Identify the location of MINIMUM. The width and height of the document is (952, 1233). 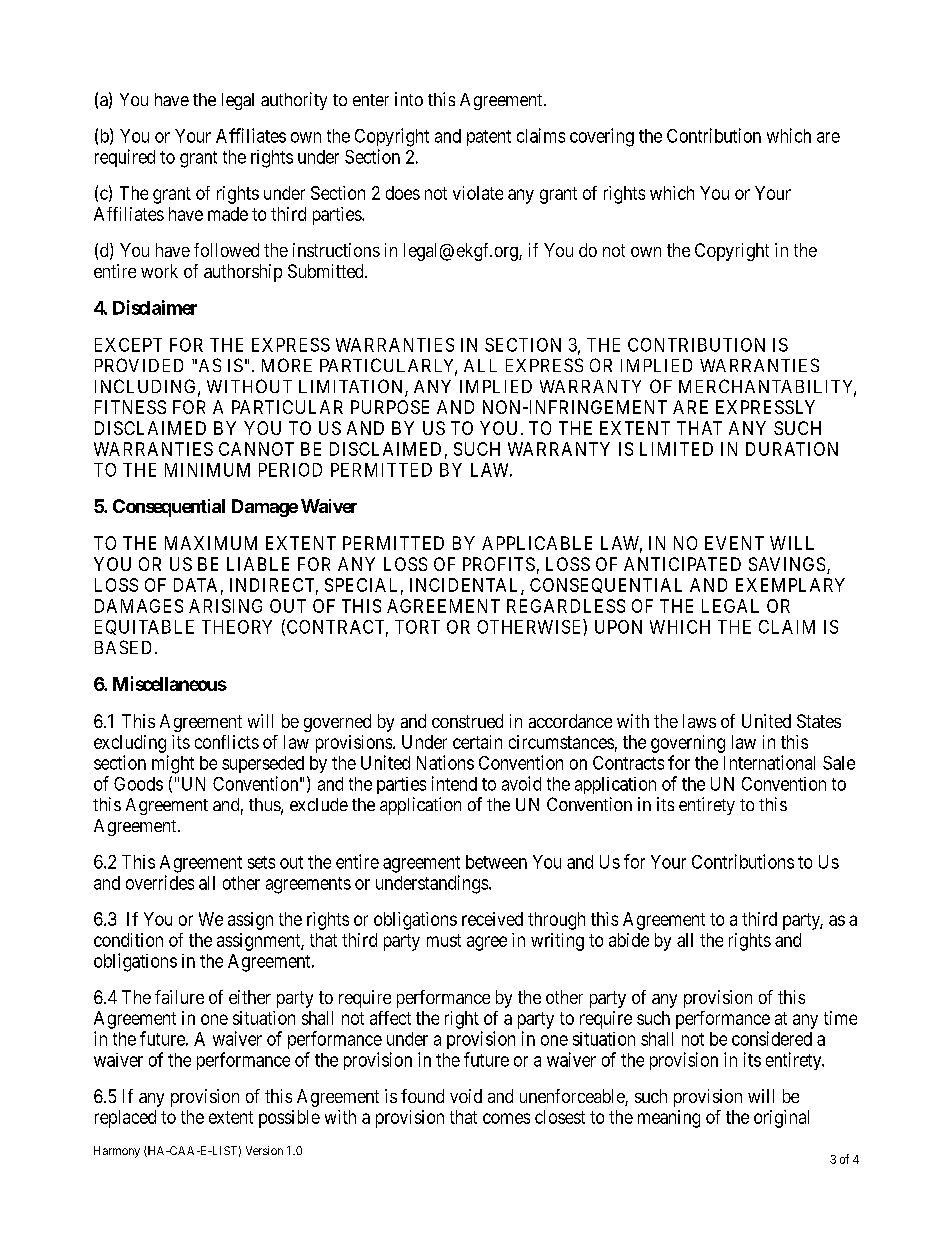
(207, 470).
